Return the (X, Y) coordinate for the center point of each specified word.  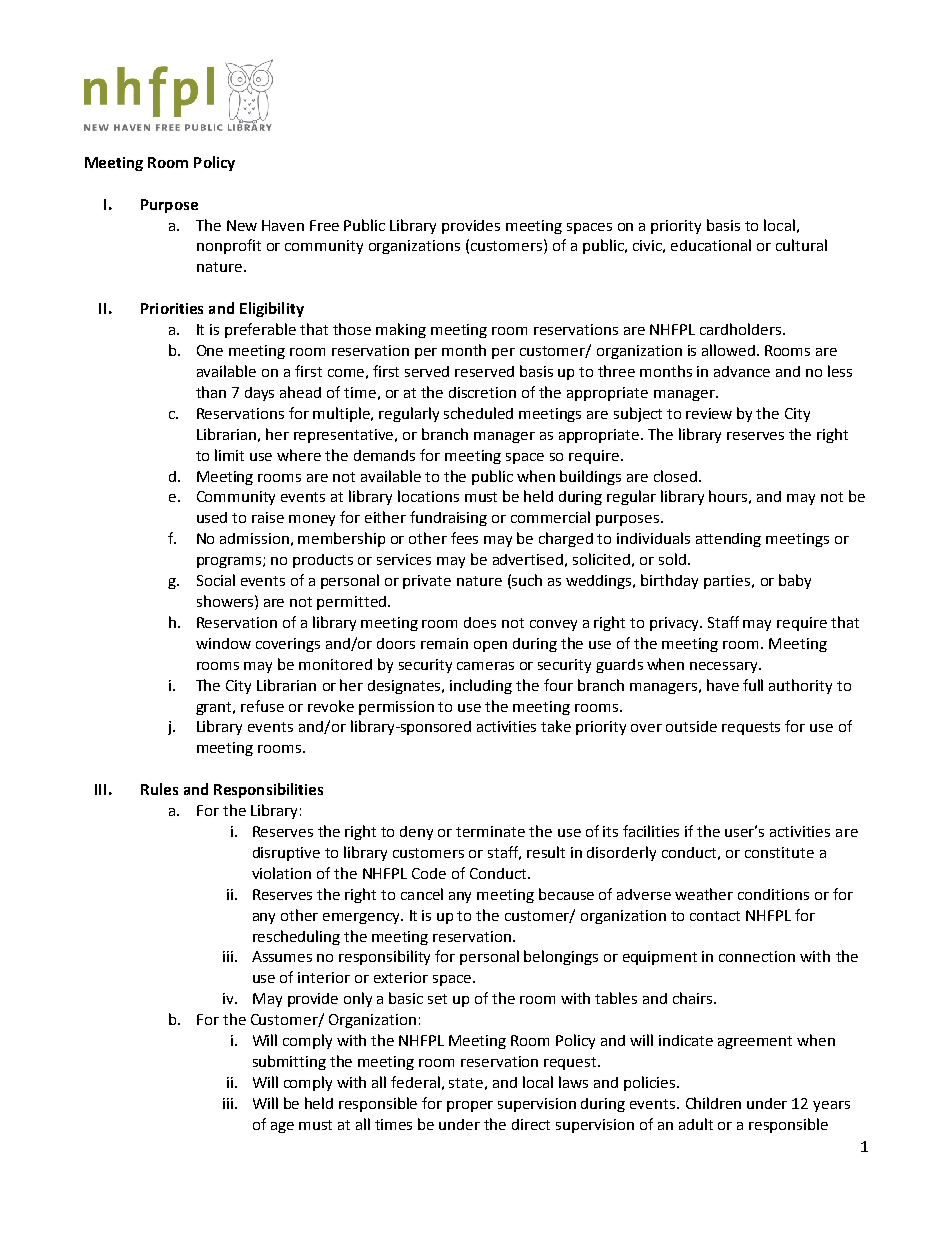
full (753, 685)
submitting (289, 1062)
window (223, 643)
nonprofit (229, 246)
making (401, 330)
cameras (485, 666)
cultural (801, 245)
